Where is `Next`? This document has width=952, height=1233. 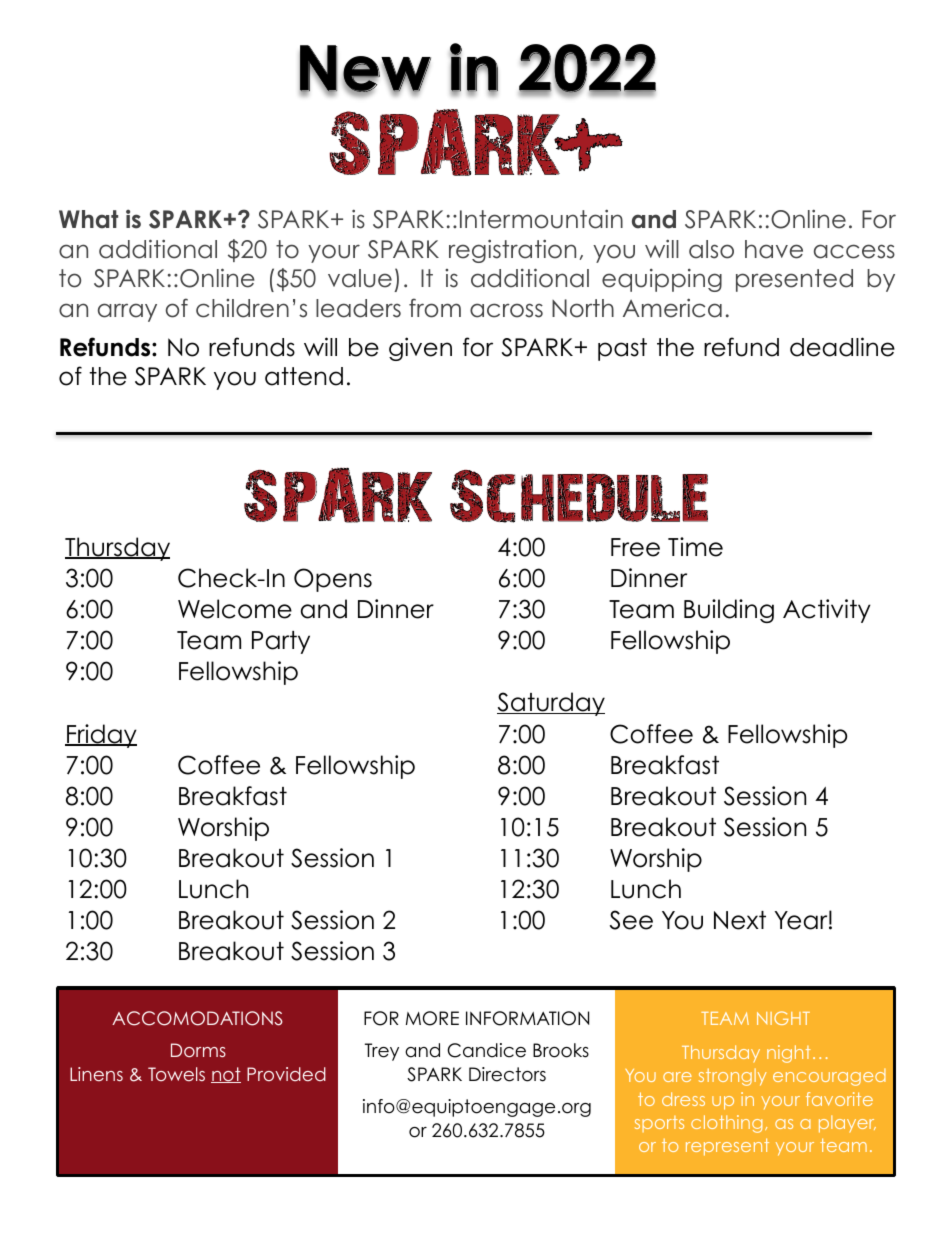 Next is located at coordinates (740, 920).
